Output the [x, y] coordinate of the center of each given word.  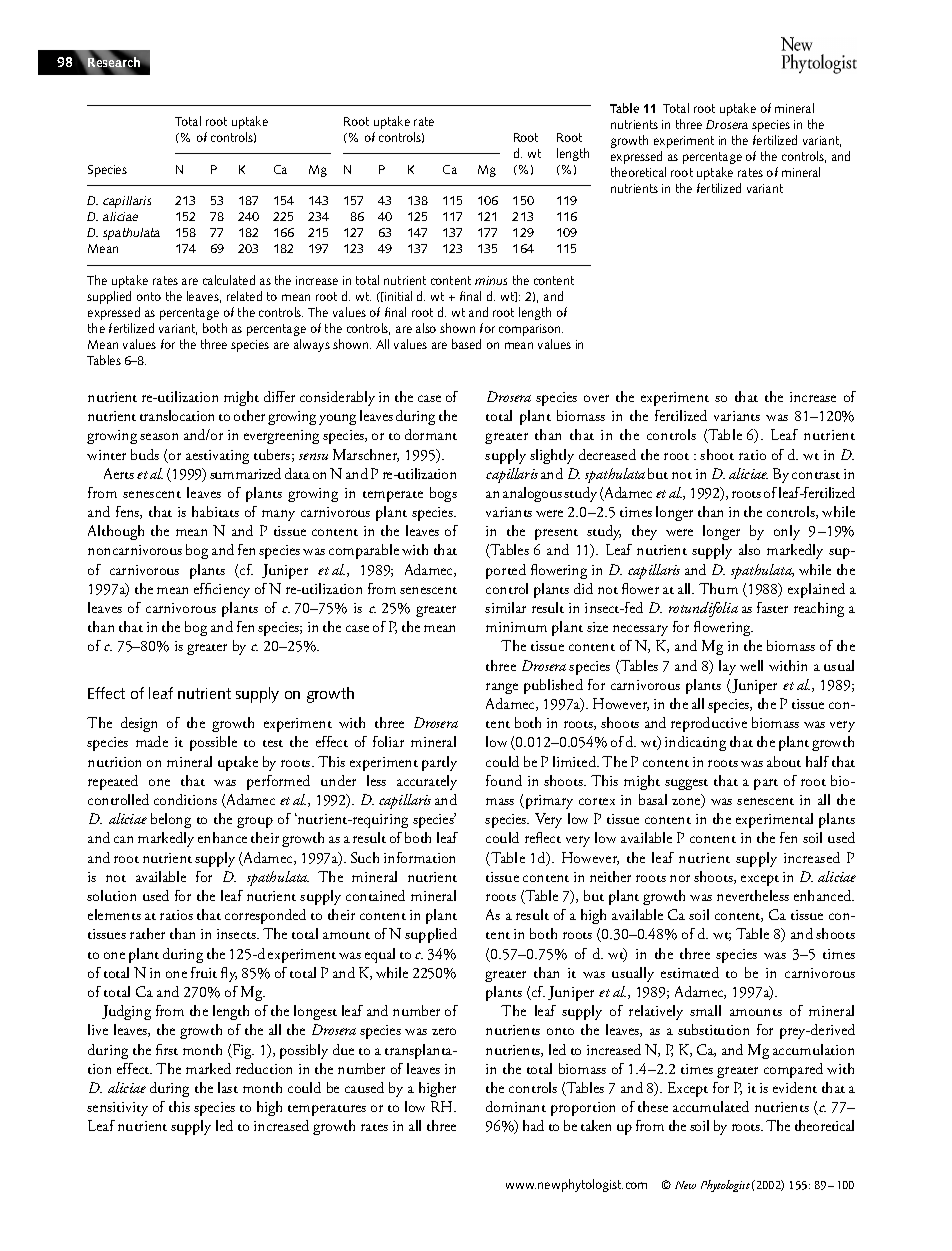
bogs [443, 494]
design [139, 724]
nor [680, 878]
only [787, 532]
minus [491, 280]
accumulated [711, 1106]
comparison [531, 332]
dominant [516, 1106]
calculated [229, 280]
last [228, 1087]
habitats [215, 511]
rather [147, 933]
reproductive [709, 724]
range [502, 688]
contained [375, 895]
